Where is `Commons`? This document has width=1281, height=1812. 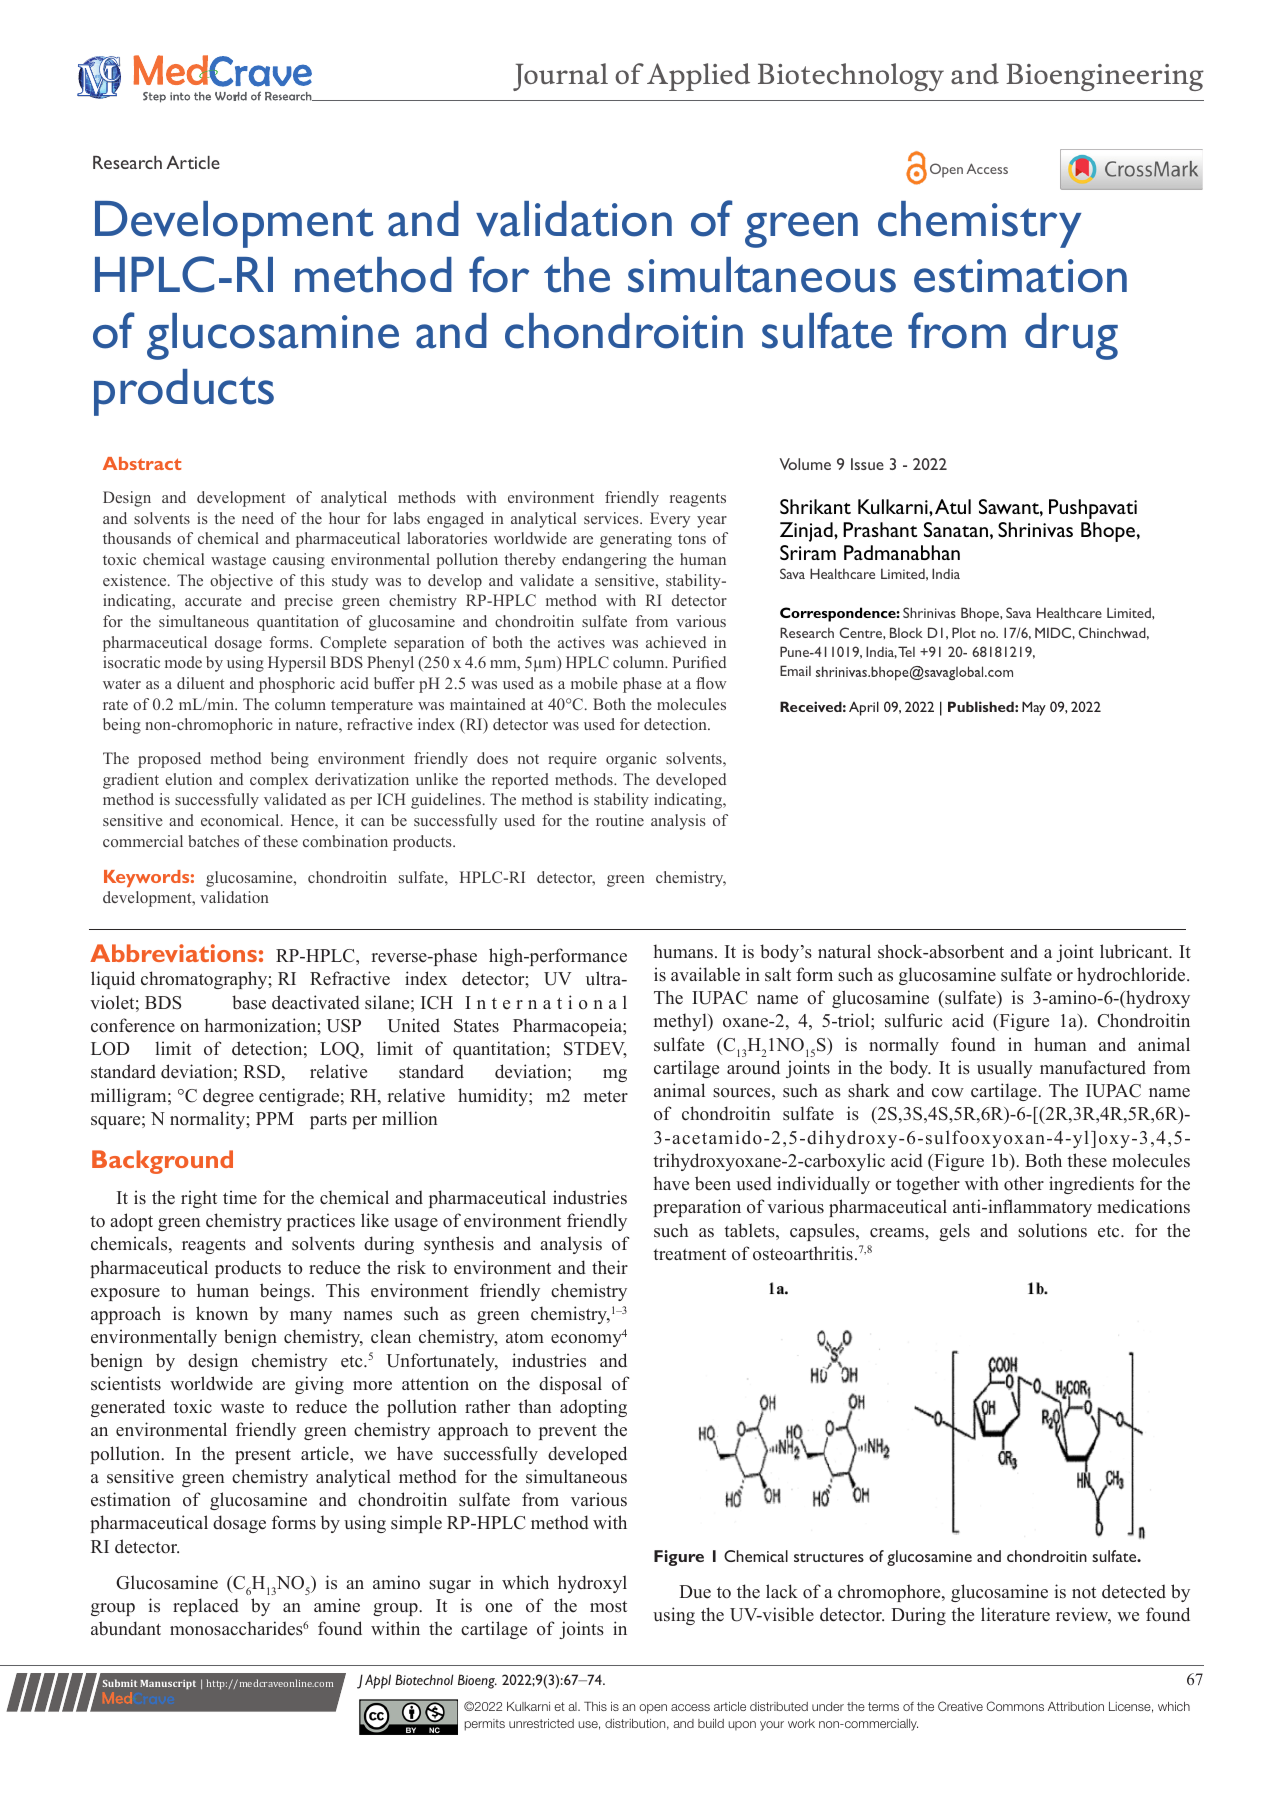
Commons is located at coordinates (1015, 1706).
